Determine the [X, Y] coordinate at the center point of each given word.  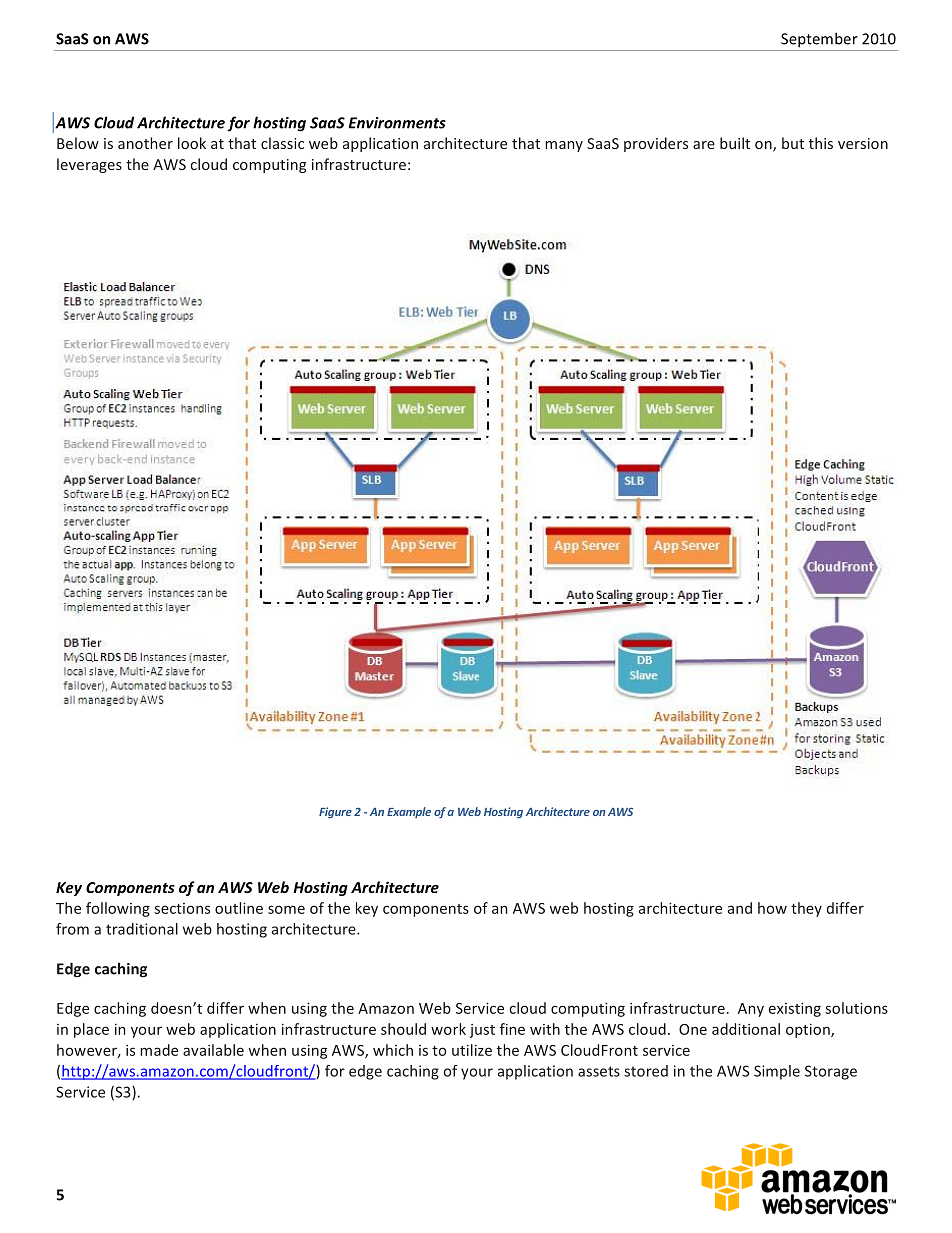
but [793, 143]
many [564, 146]
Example [409, 812]
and [740, 908]
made [159, 1050]
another [145, 143]
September [819, 40]
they [806, 909]
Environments [397, 123]
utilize [472, 1050]
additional [746, 1029]
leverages [89, 165]
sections [182, 908]
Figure [335, 812]
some [286, 909]
